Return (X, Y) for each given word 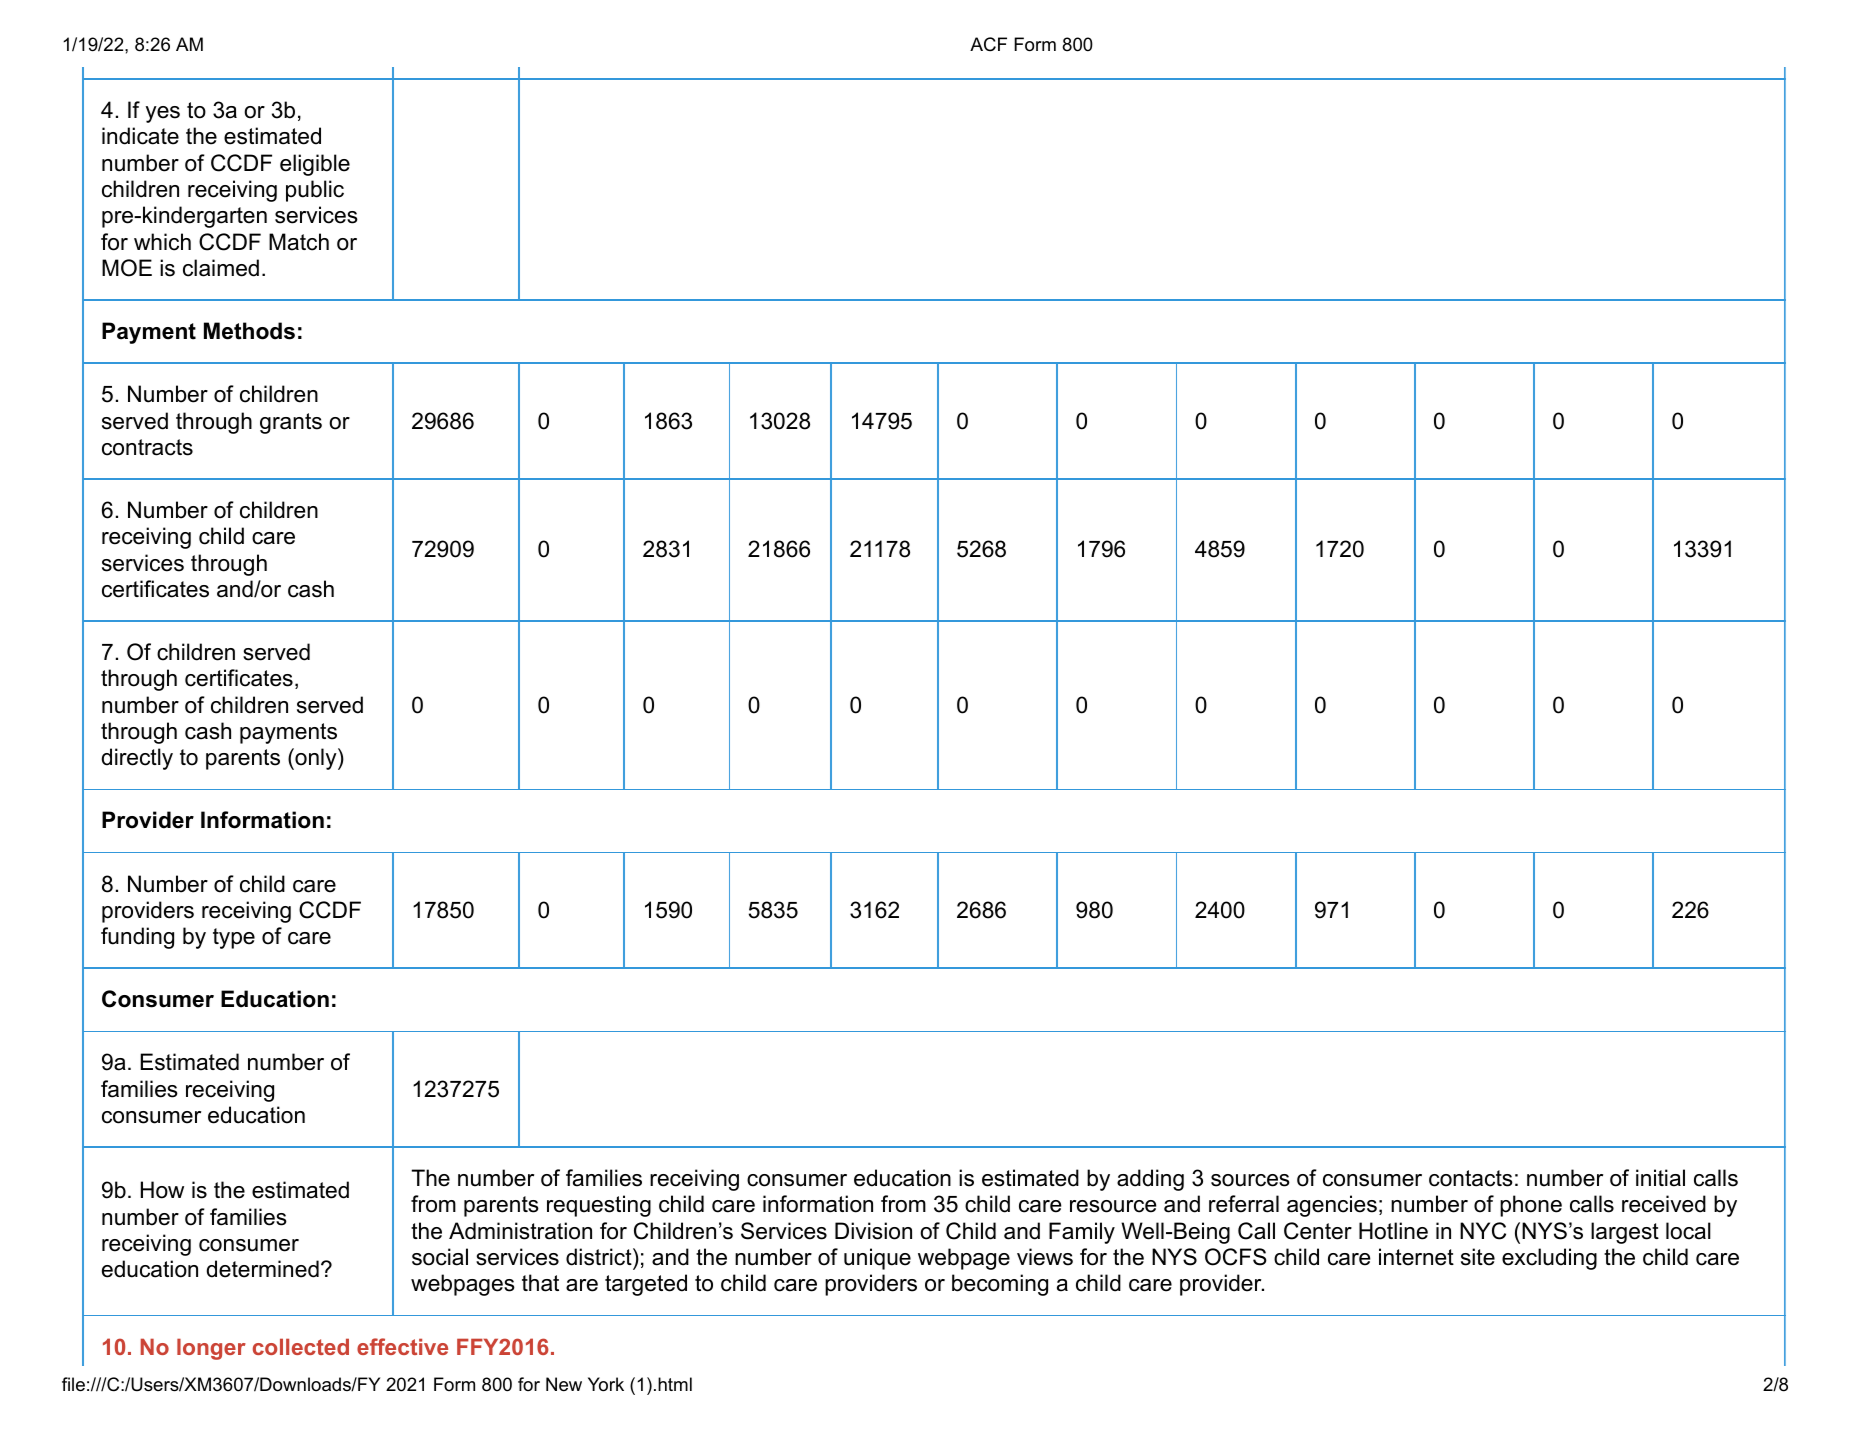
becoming (1000, 1285)
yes (163, 114)
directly (137, 759)
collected (301, 1346)
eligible (315, 165)
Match (299, 242)
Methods (249, 331)
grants (291, 423)
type (234, 938)
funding (137, 938)
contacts (1471, 1178)
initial (1660, 1178)
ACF (988, 44)
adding (1150, 1180)
